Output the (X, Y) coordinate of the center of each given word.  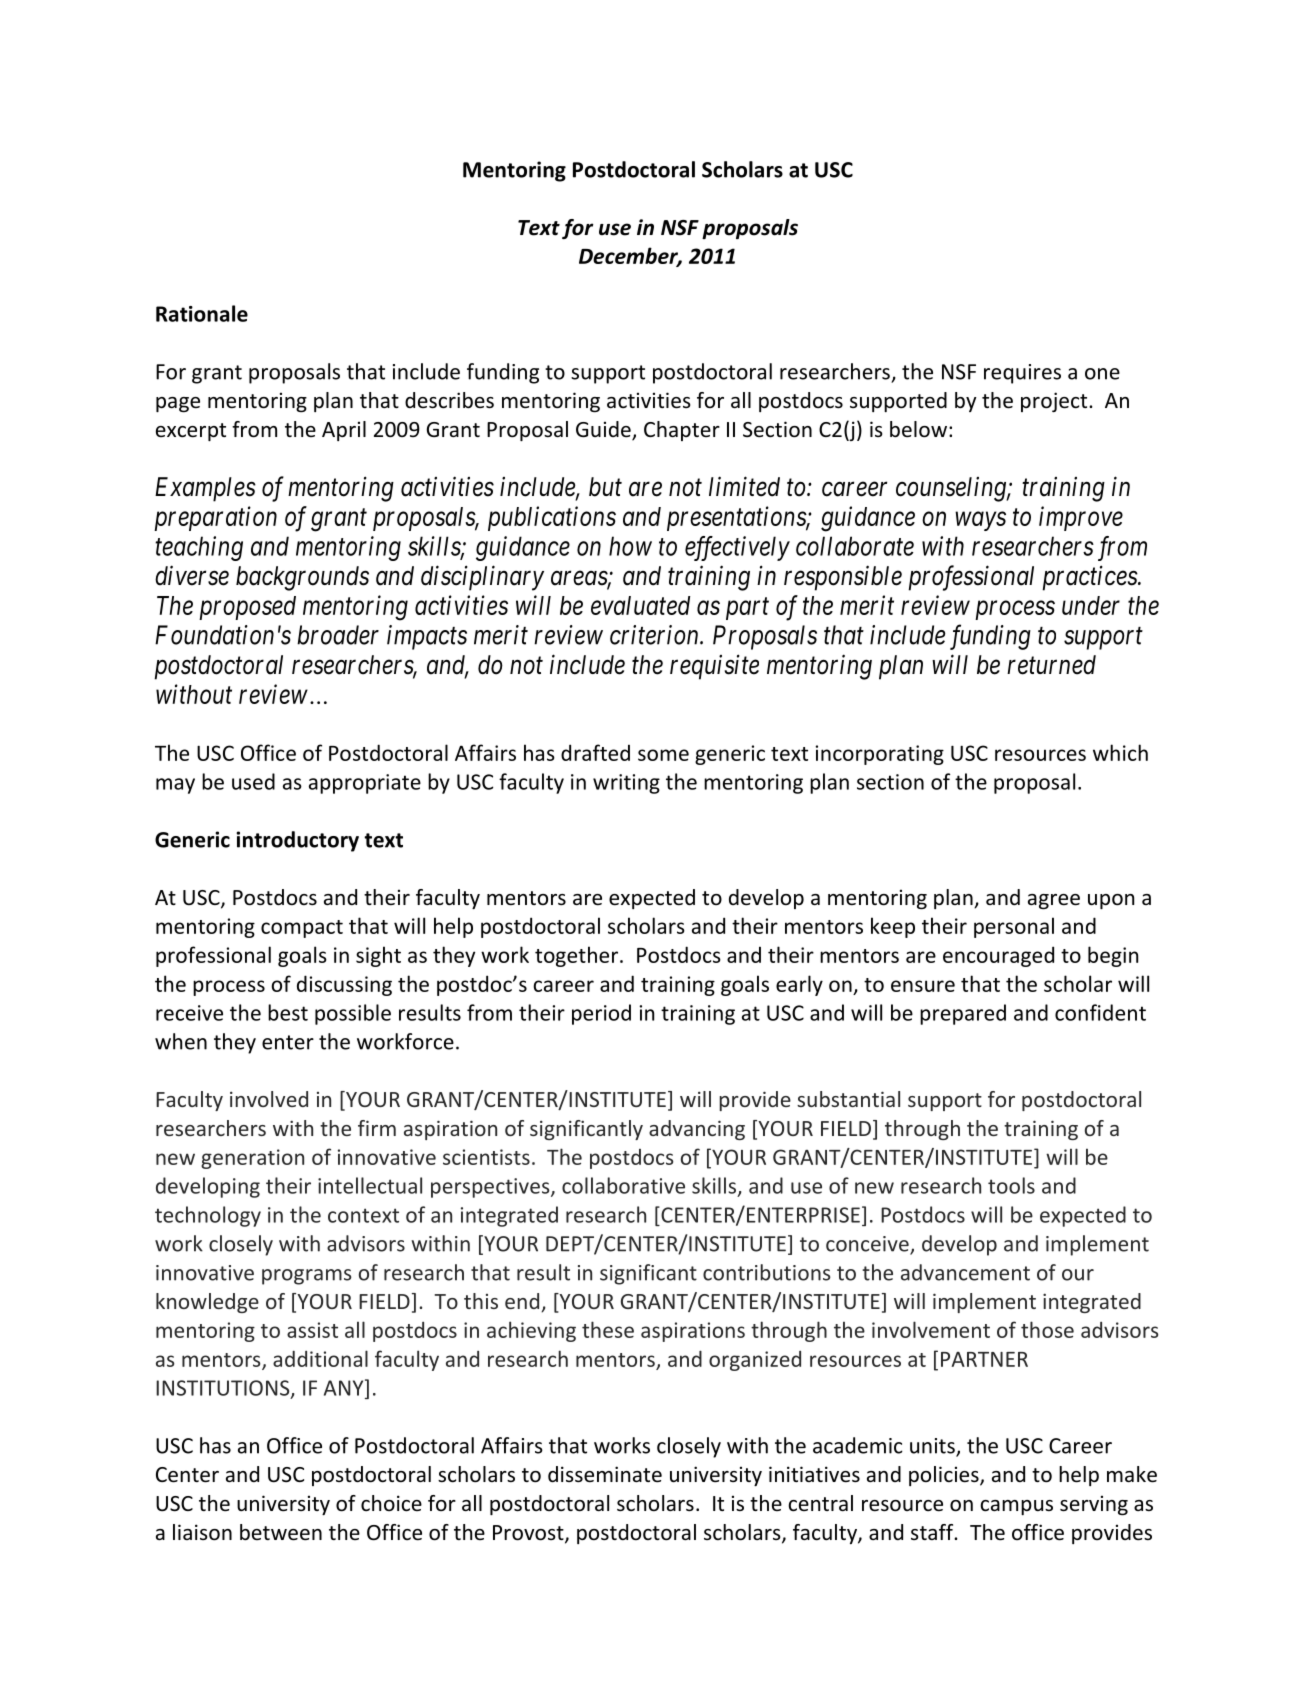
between (281, 1532)
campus (1016, 1507)
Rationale (202, 313)
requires (1022, 374)
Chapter (682, 431)
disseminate (605, 1474)
